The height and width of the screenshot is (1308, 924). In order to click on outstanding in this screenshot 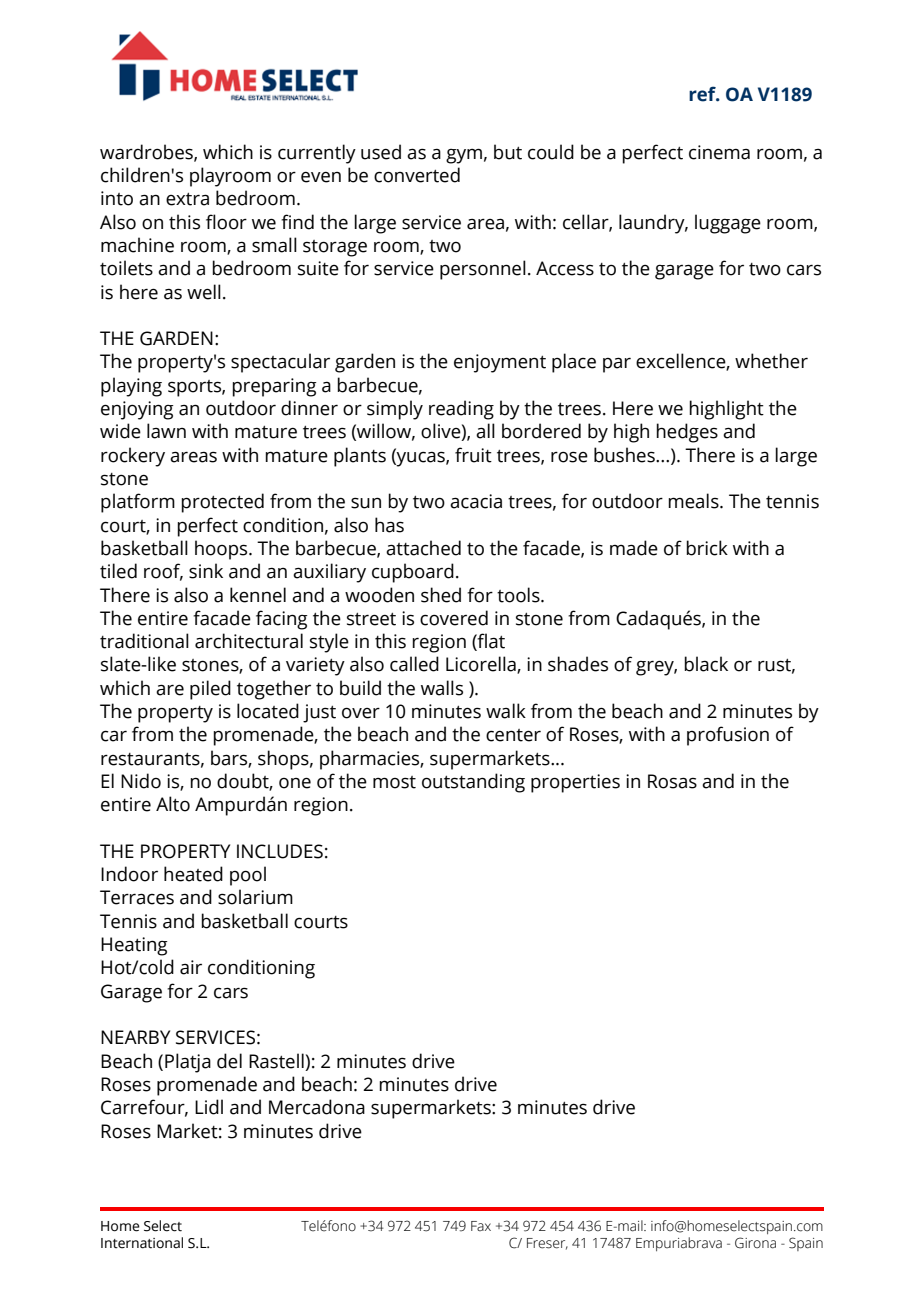, I will do `click(473, 783)`.
